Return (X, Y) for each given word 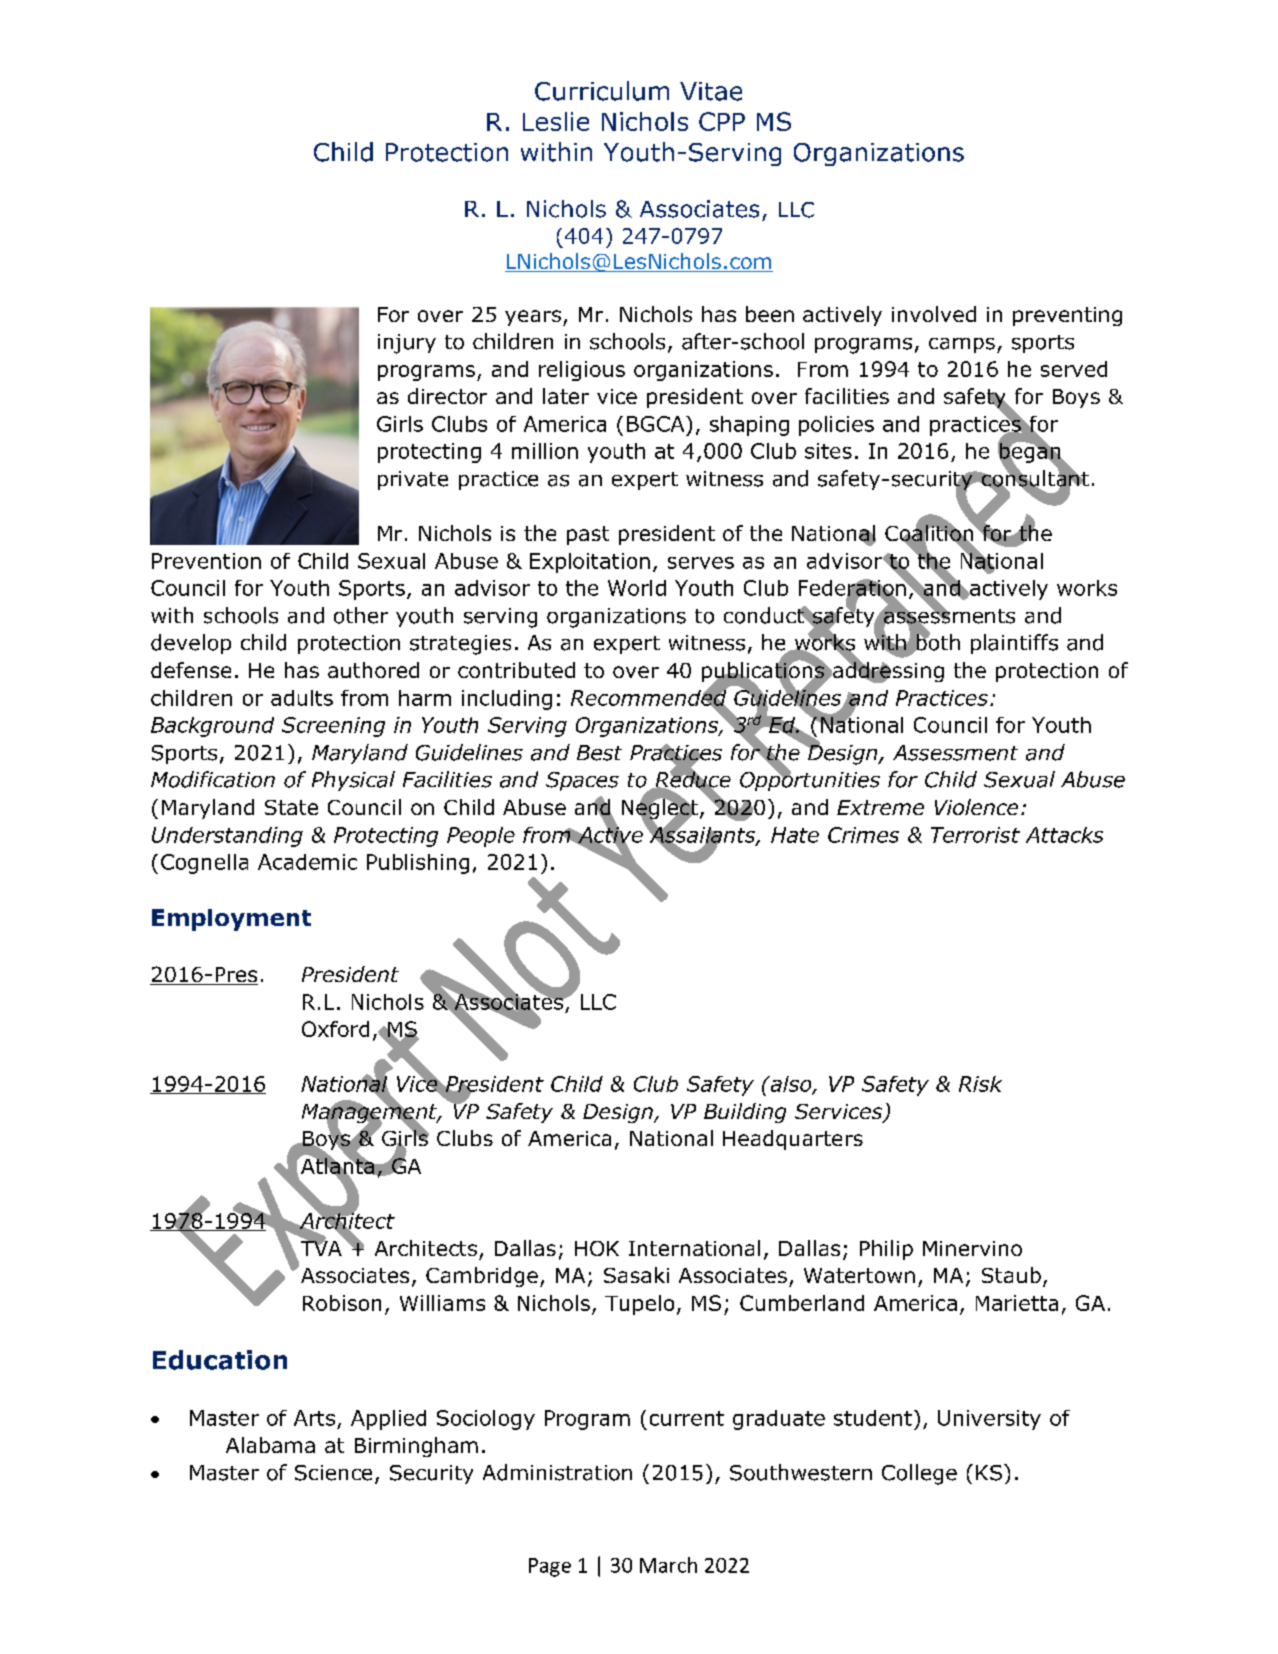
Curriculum (602, 91)
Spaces (582, 781)
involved (934, 314)
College (919, 1474)
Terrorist (975, 835)
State (291, 807)
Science (333, 1473)
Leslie (556, 121)
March (668, 1565)
